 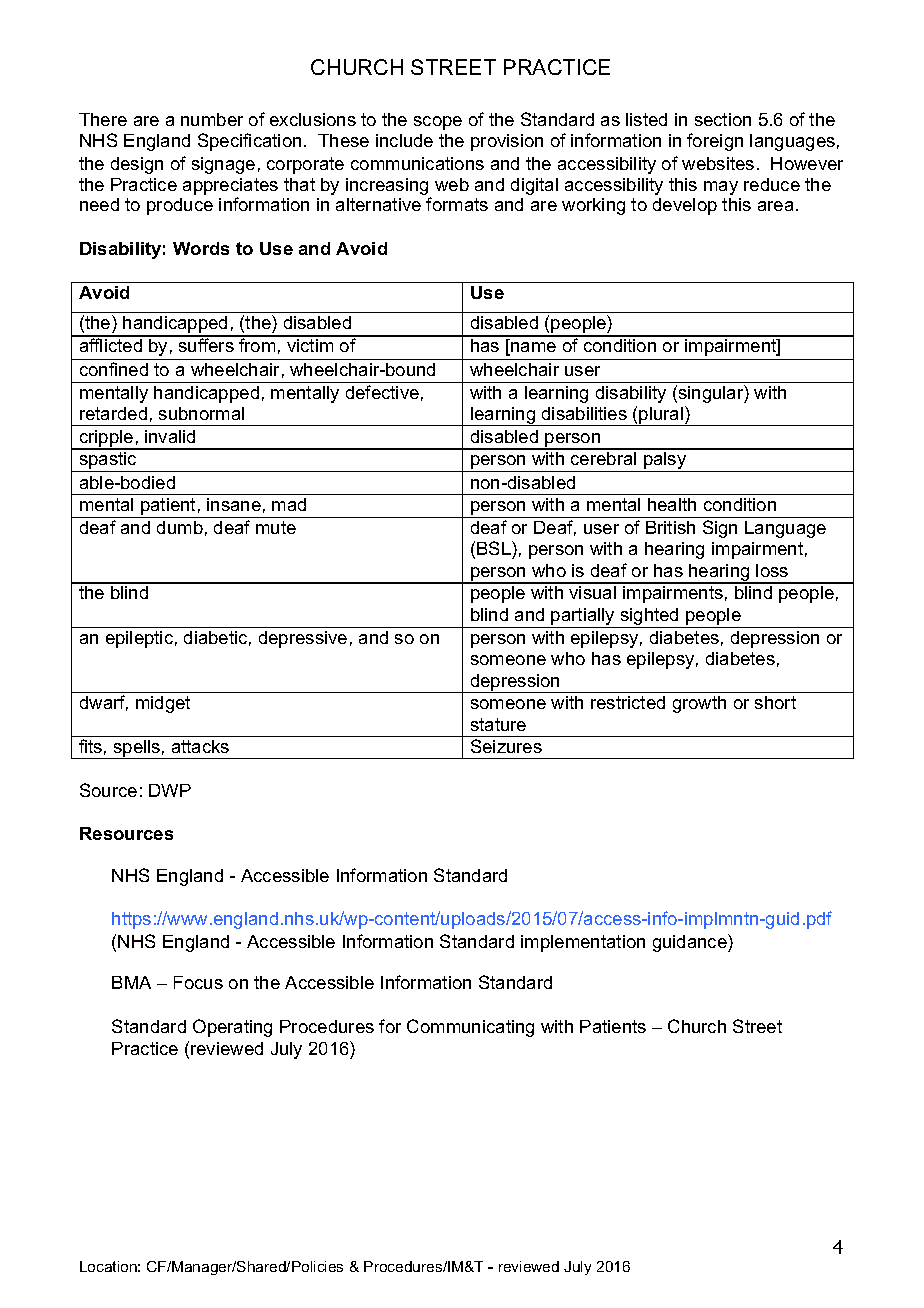 I want to click on Communicating, so click(x=470, y=1028).
